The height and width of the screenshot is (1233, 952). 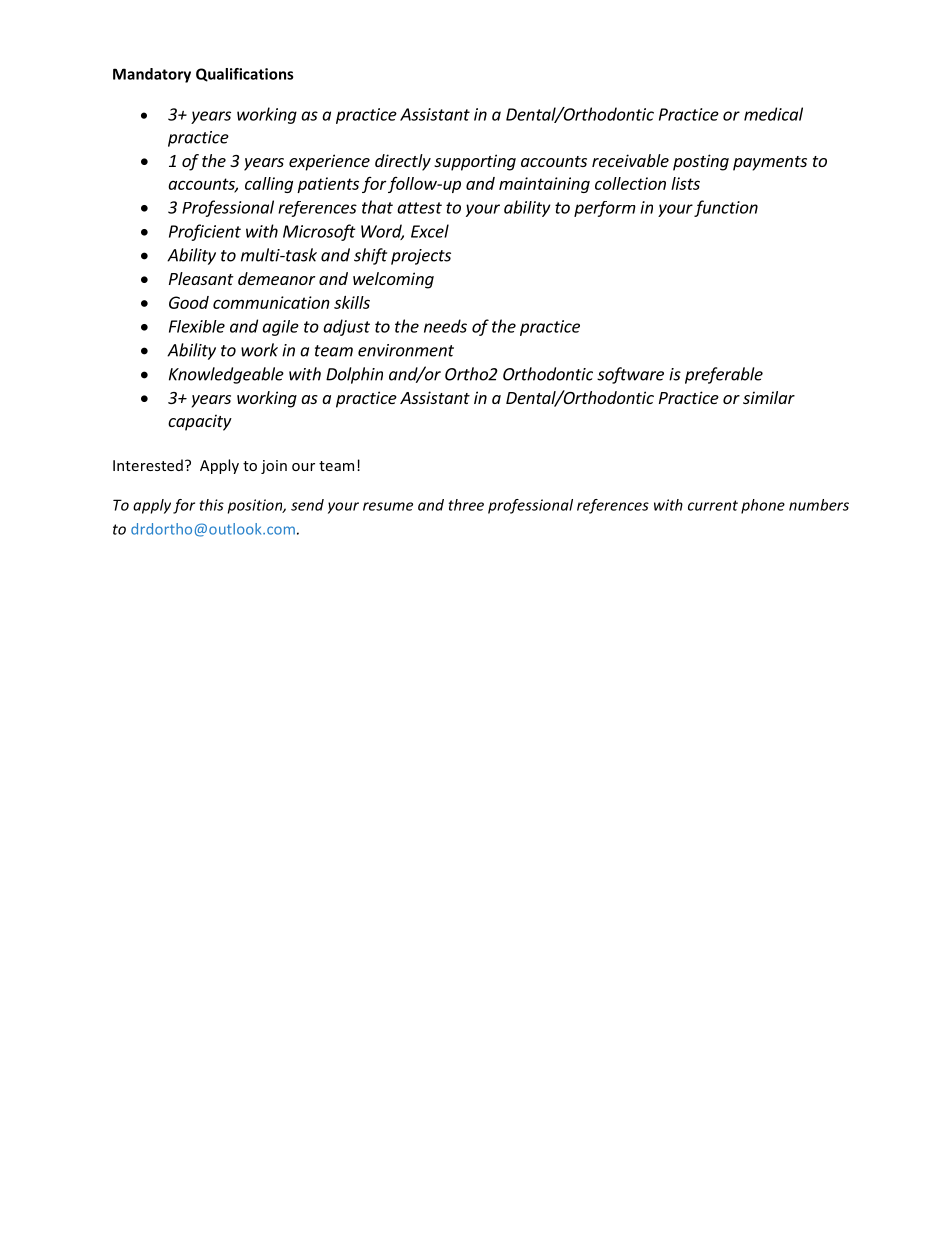 I want to click on Qualifications, so click(x=244, y=75).
